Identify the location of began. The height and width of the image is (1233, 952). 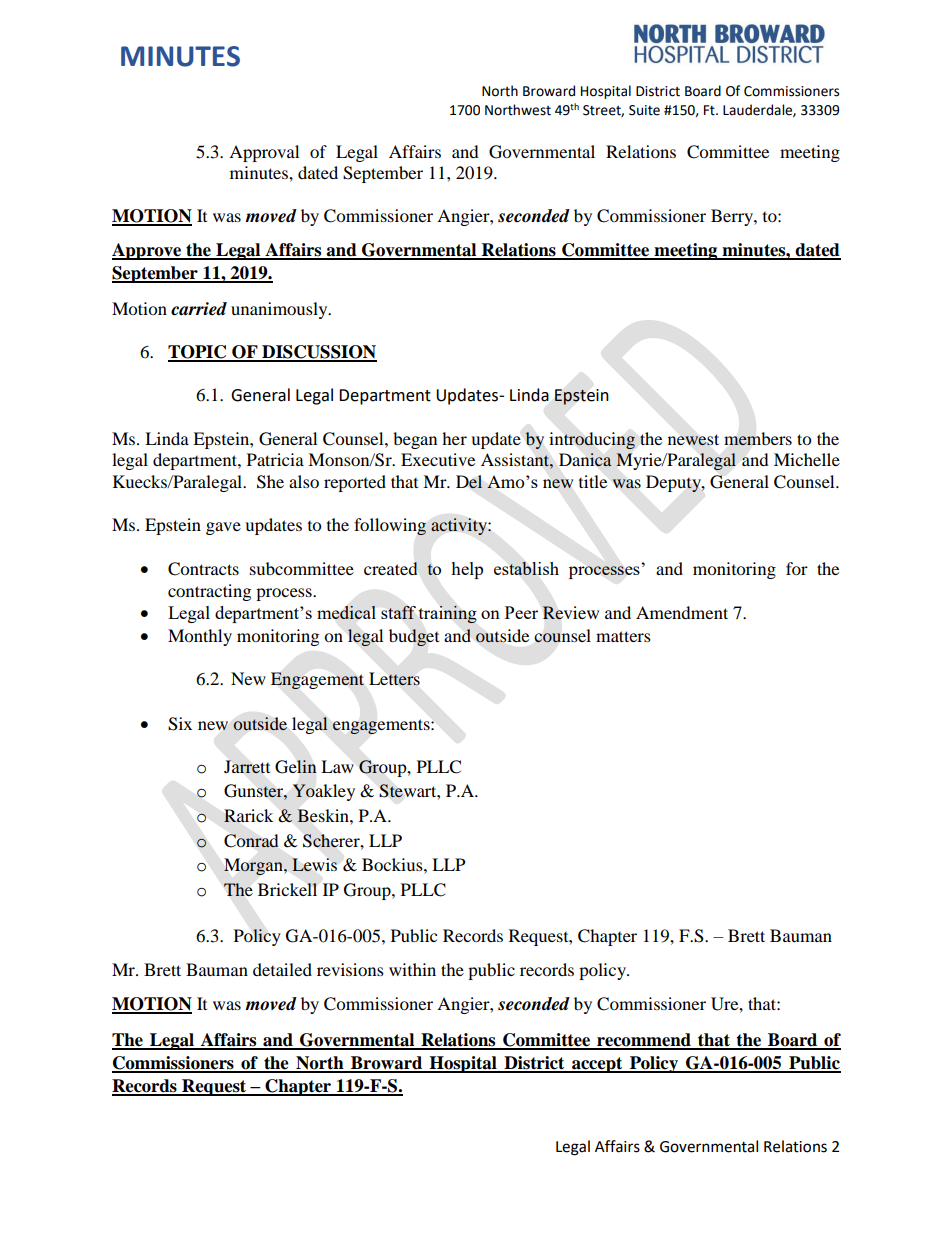
(415, 440).
